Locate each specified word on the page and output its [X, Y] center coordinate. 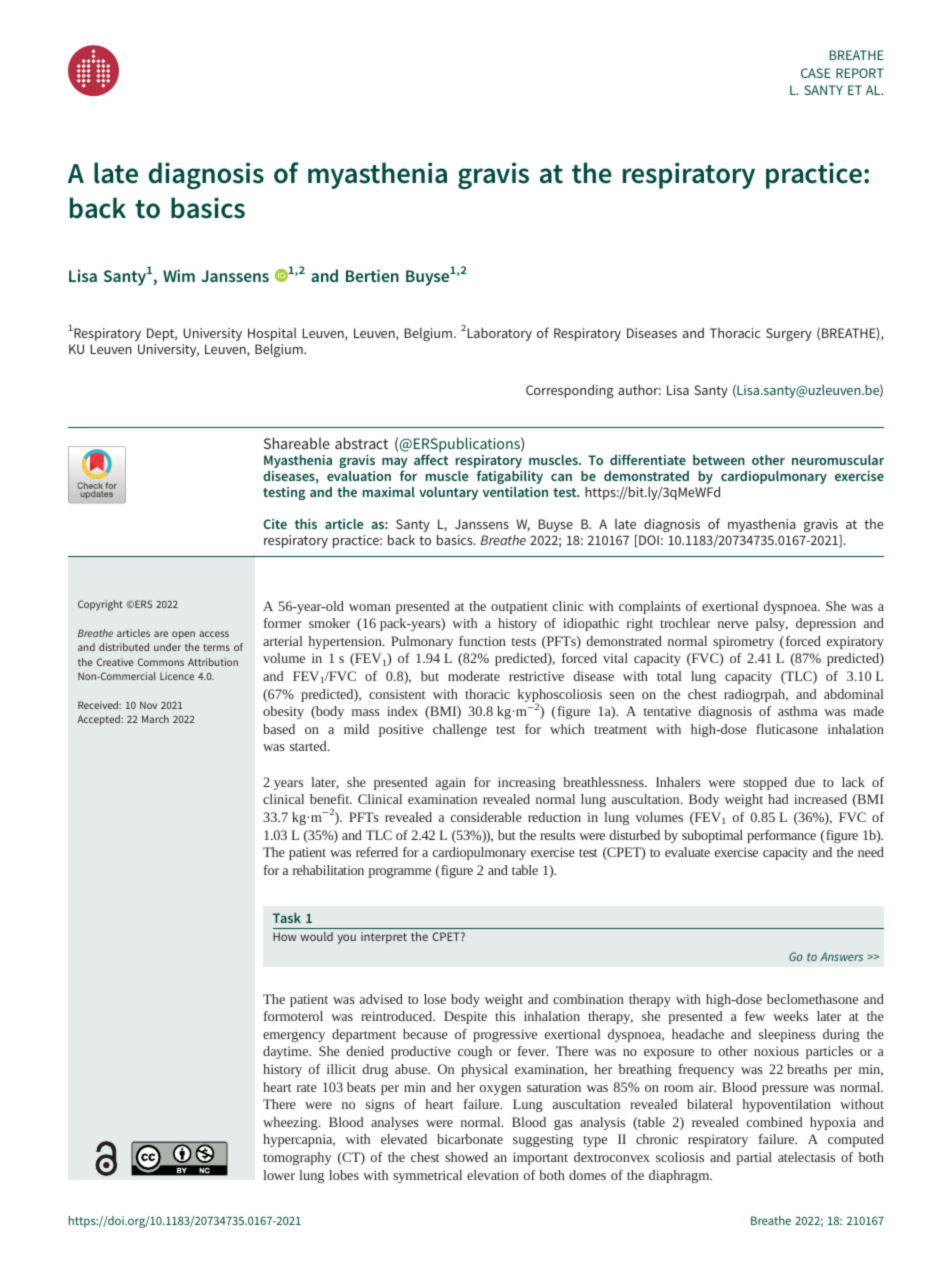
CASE [816, 73]
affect [431, 459]
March [155, 719]
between [719, 460]
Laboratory [500, 334]
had [778, 799]
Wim [179, 275]
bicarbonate [470, 1139]
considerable [486, 817]
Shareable [297, 443]
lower [279, 1175]
